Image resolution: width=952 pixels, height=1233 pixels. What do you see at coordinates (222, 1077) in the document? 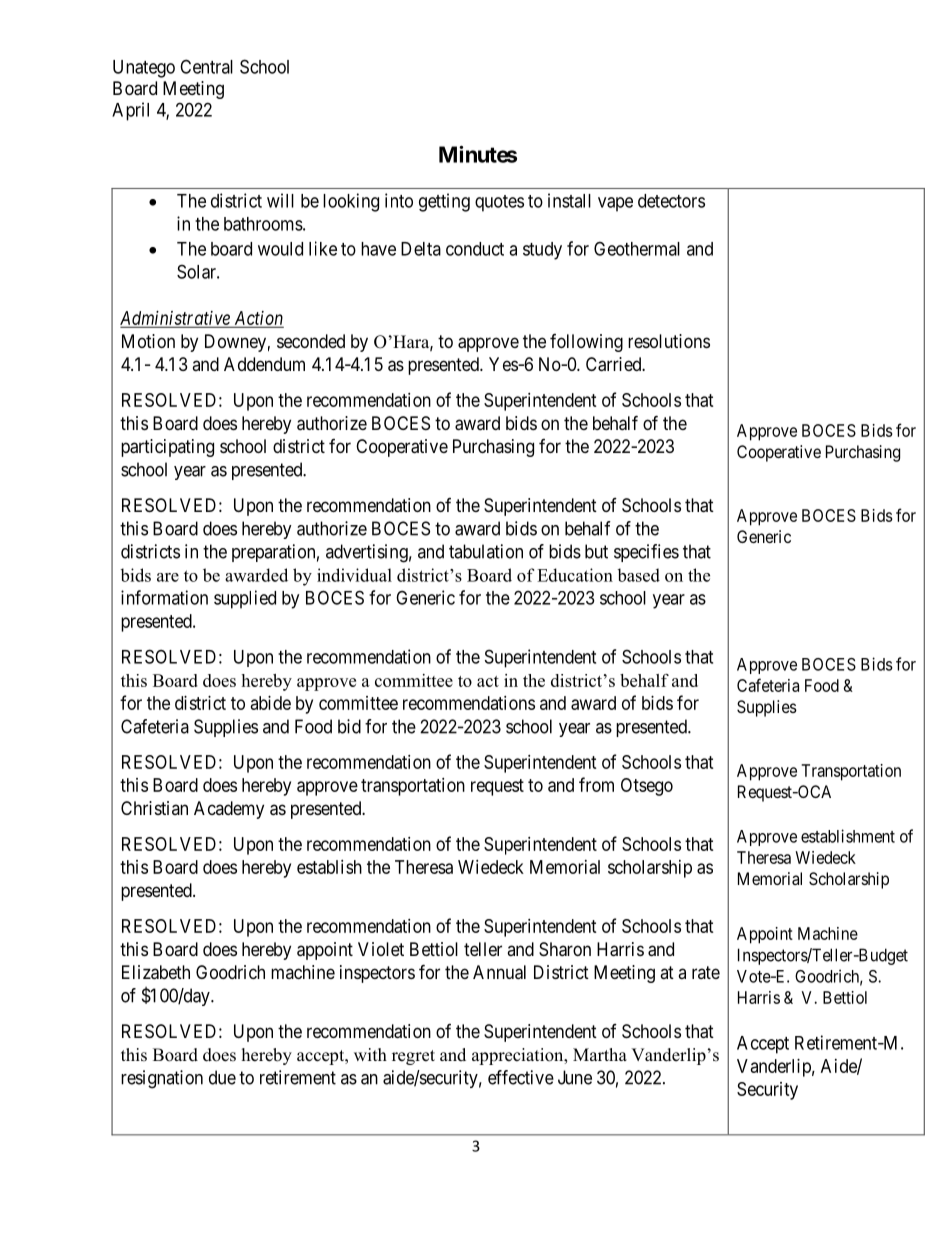
I see `due` at bounding box center [222, 1077].
